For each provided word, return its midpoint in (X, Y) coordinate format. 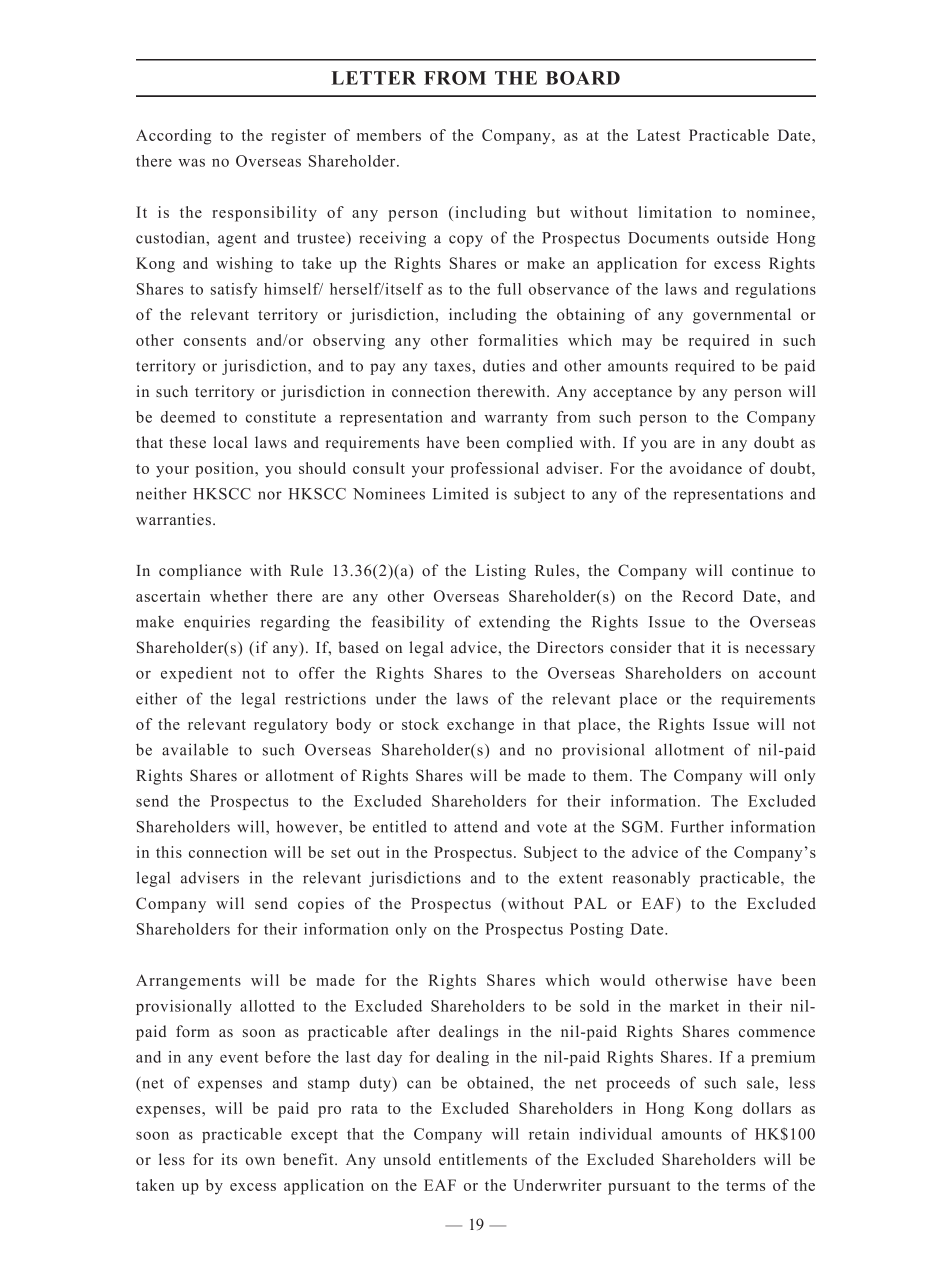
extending (514, 623)
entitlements (483, 1159)
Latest (658, 135)
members (389, 135)
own (260, 1161)
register (298, 137)
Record (707, 596)
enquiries (217, 623)
